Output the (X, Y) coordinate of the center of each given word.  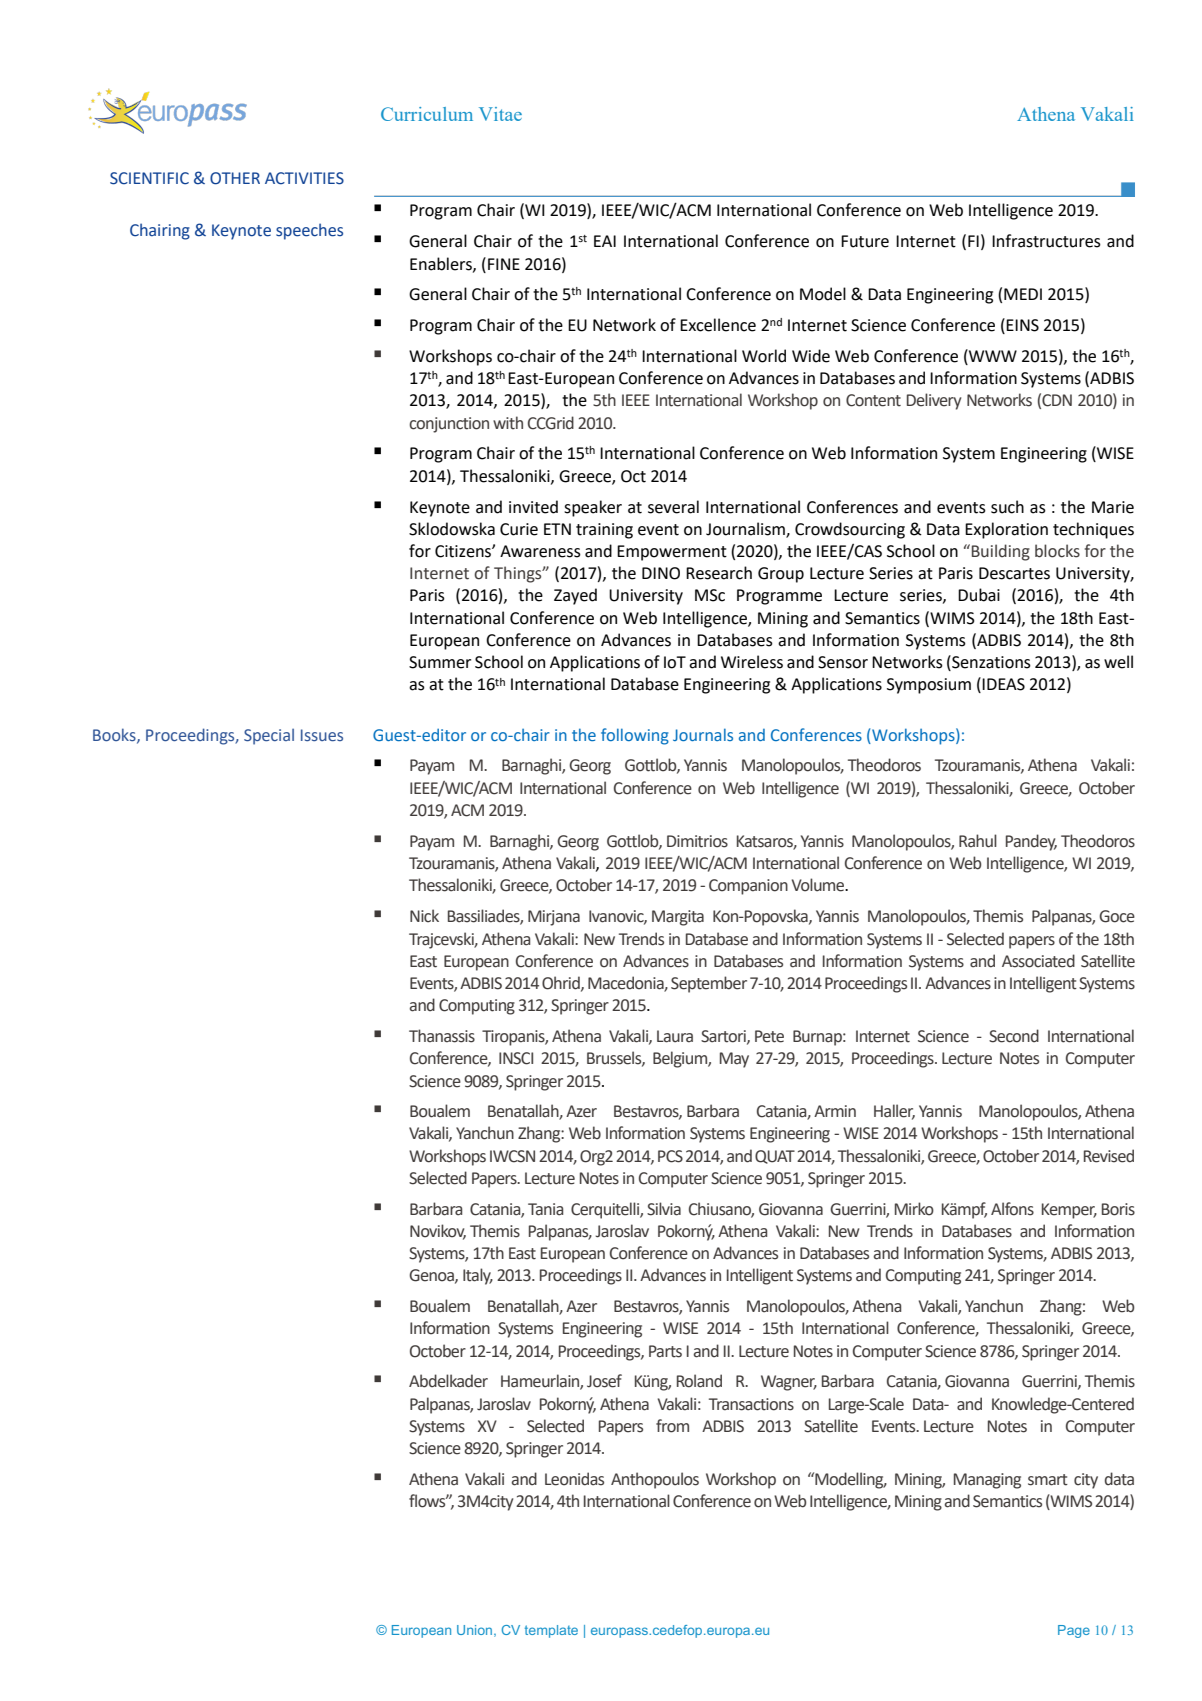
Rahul (978, 841)
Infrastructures (1046, 241)
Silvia (664, 1209)
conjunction (449, 425)
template (551, 1631)
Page (1074, 1631)
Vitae (500, 114)
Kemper (1069, 1211)
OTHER (235, 178)
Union (476, 1631)
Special (269, 736)
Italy (478, 1276)
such (1007, 507)
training (604, 531)
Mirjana (554, 918)
